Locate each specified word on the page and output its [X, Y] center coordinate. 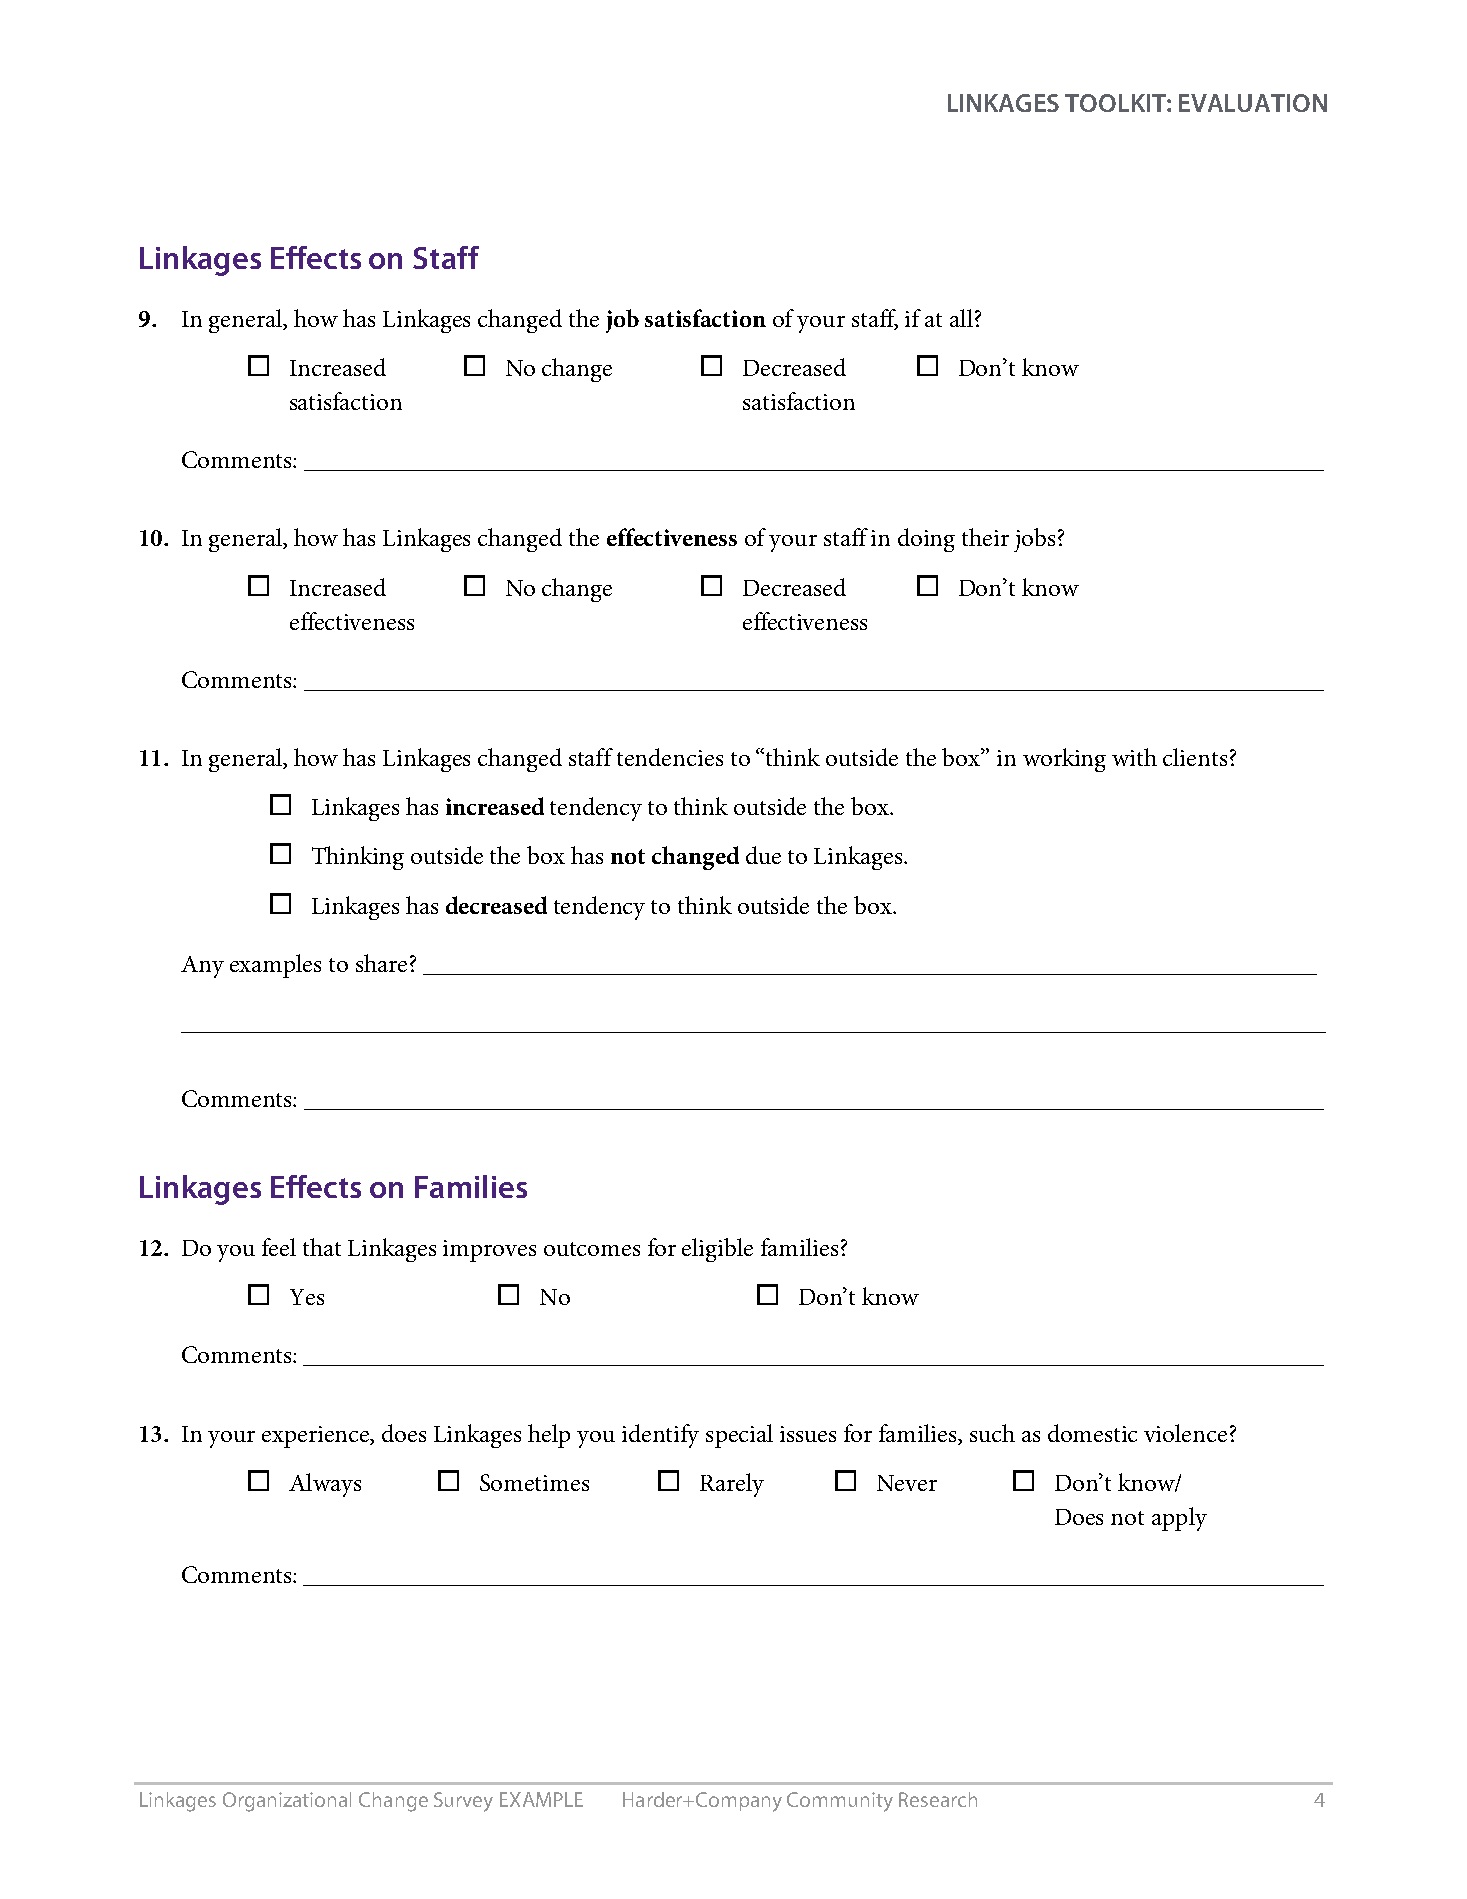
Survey [463, 1802]
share [381, 963]
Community [840, 1802]
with [1134, 757]
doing [926, 540]
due [763, 855]
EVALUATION [1253, 103]
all [961, 318]
